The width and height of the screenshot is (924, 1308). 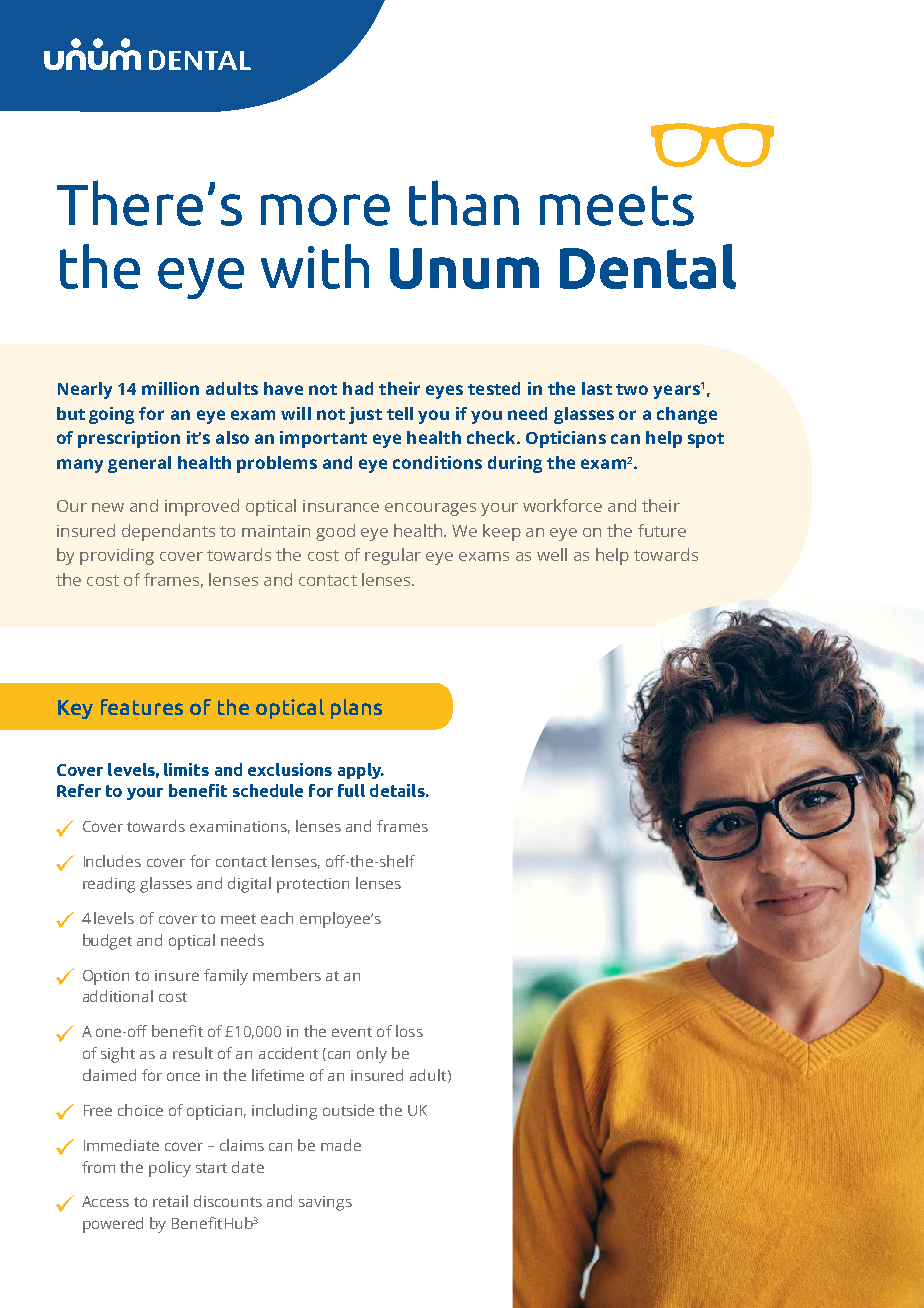 What do you see at coordinates (315, 266) in the screenshot?
I see `with` at bounding box center [315, 266].
